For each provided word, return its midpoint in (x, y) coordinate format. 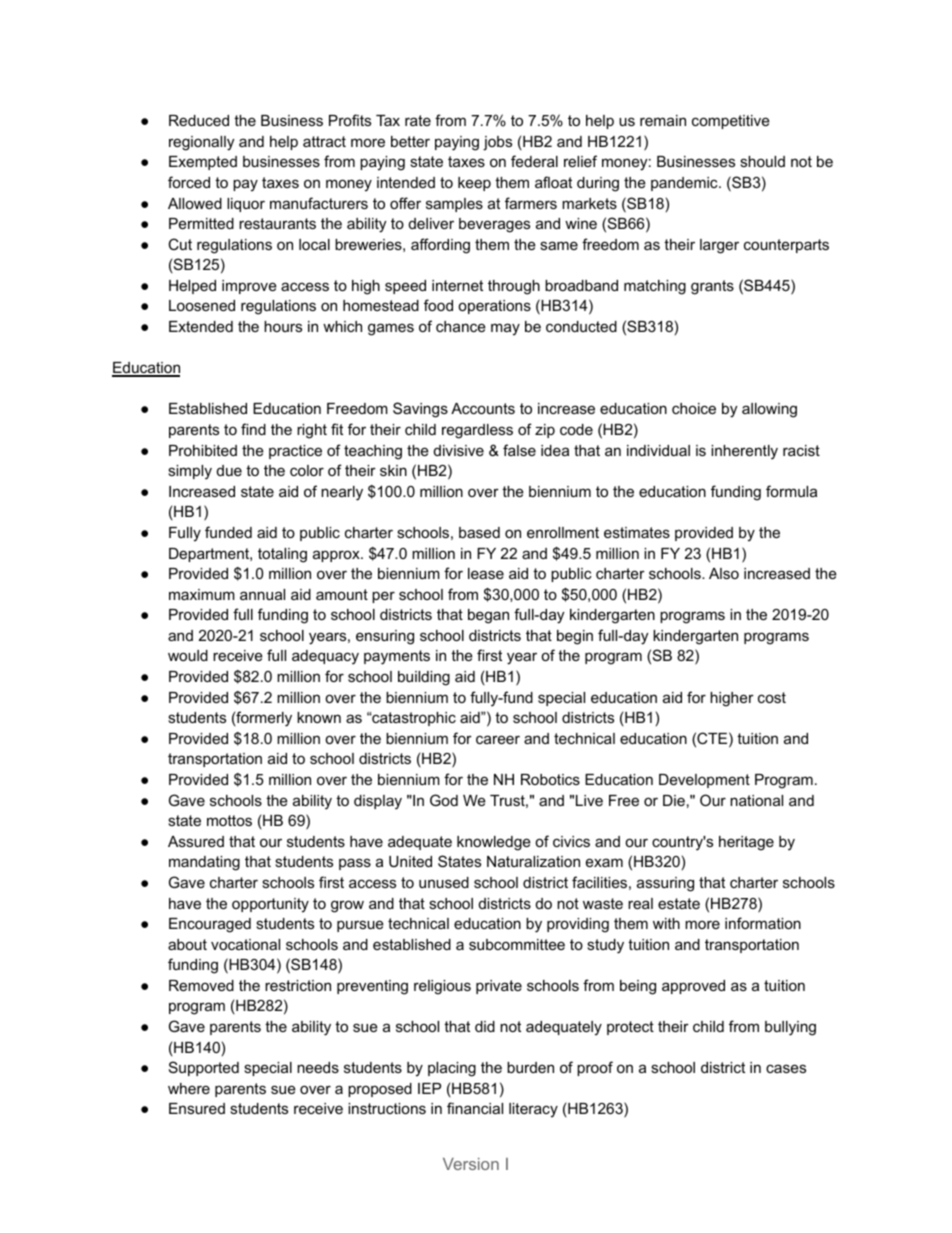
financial (475, 1108)
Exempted (203, 163)
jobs (497, 143)
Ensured (197, 1108)
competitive (731, 122)
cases (786, 1068)
